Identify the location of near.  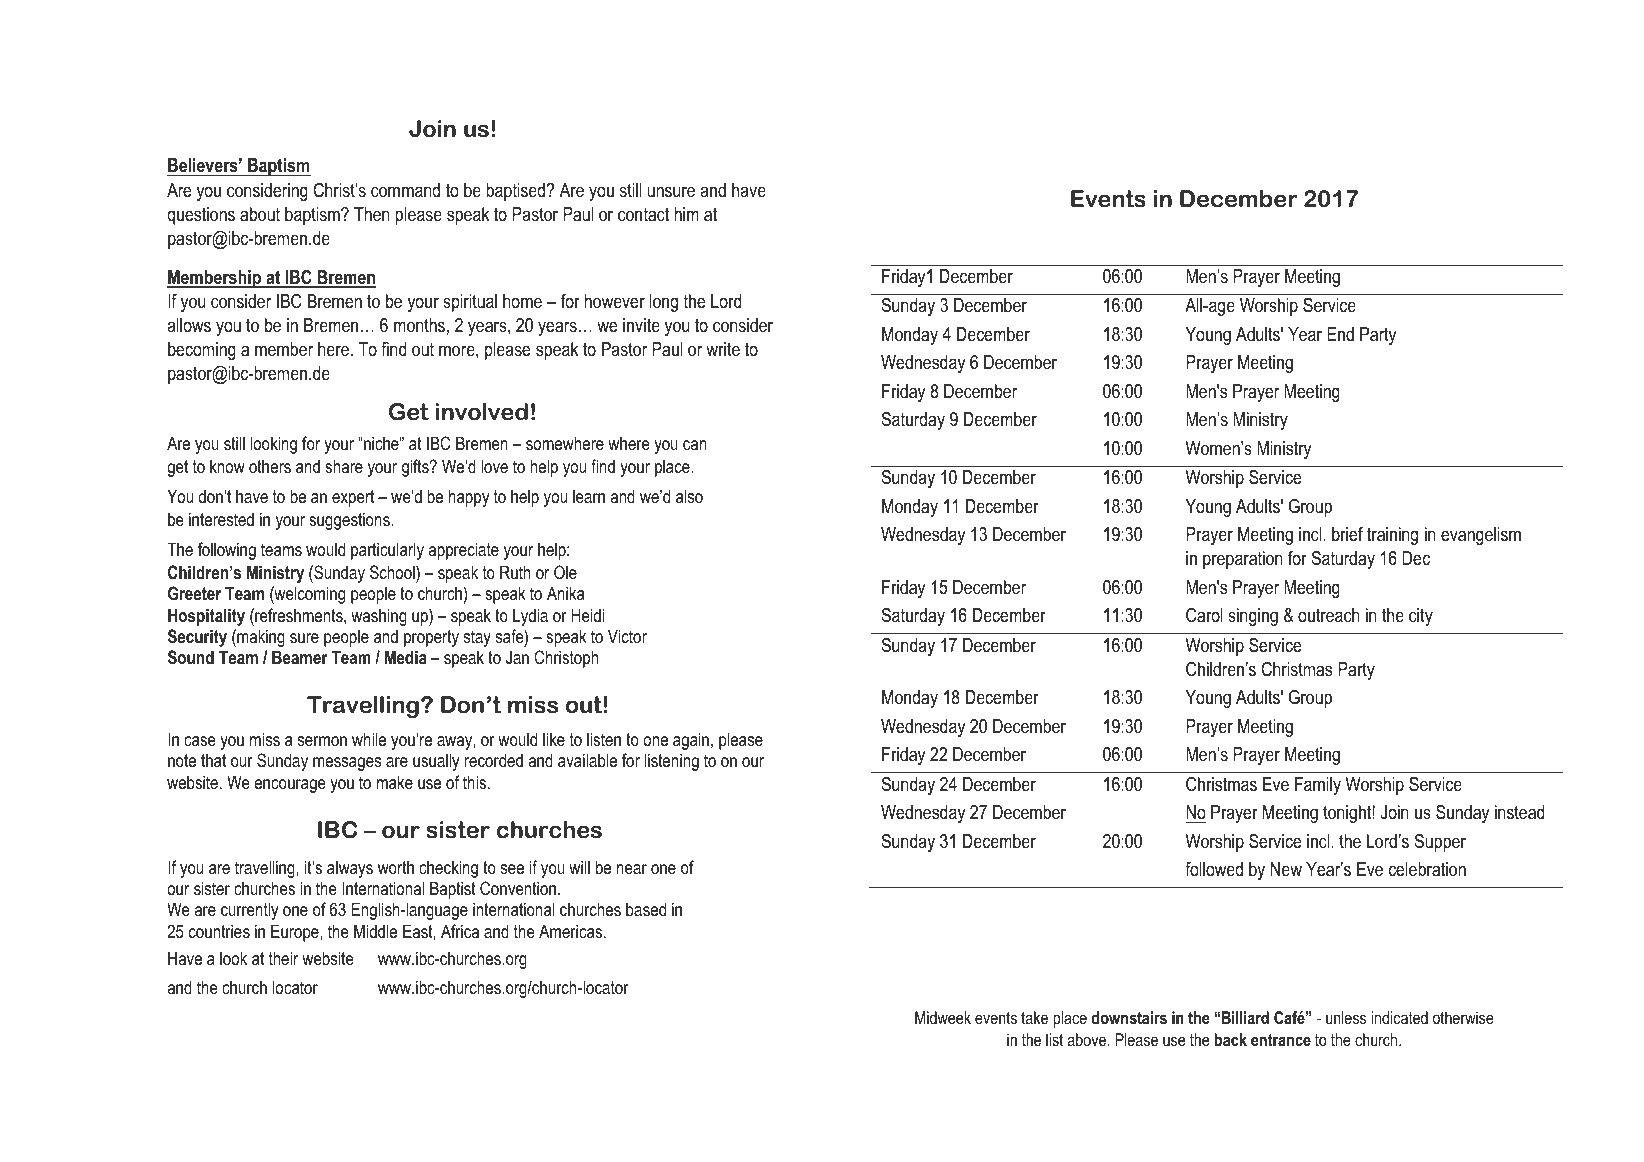
(632, 869).
